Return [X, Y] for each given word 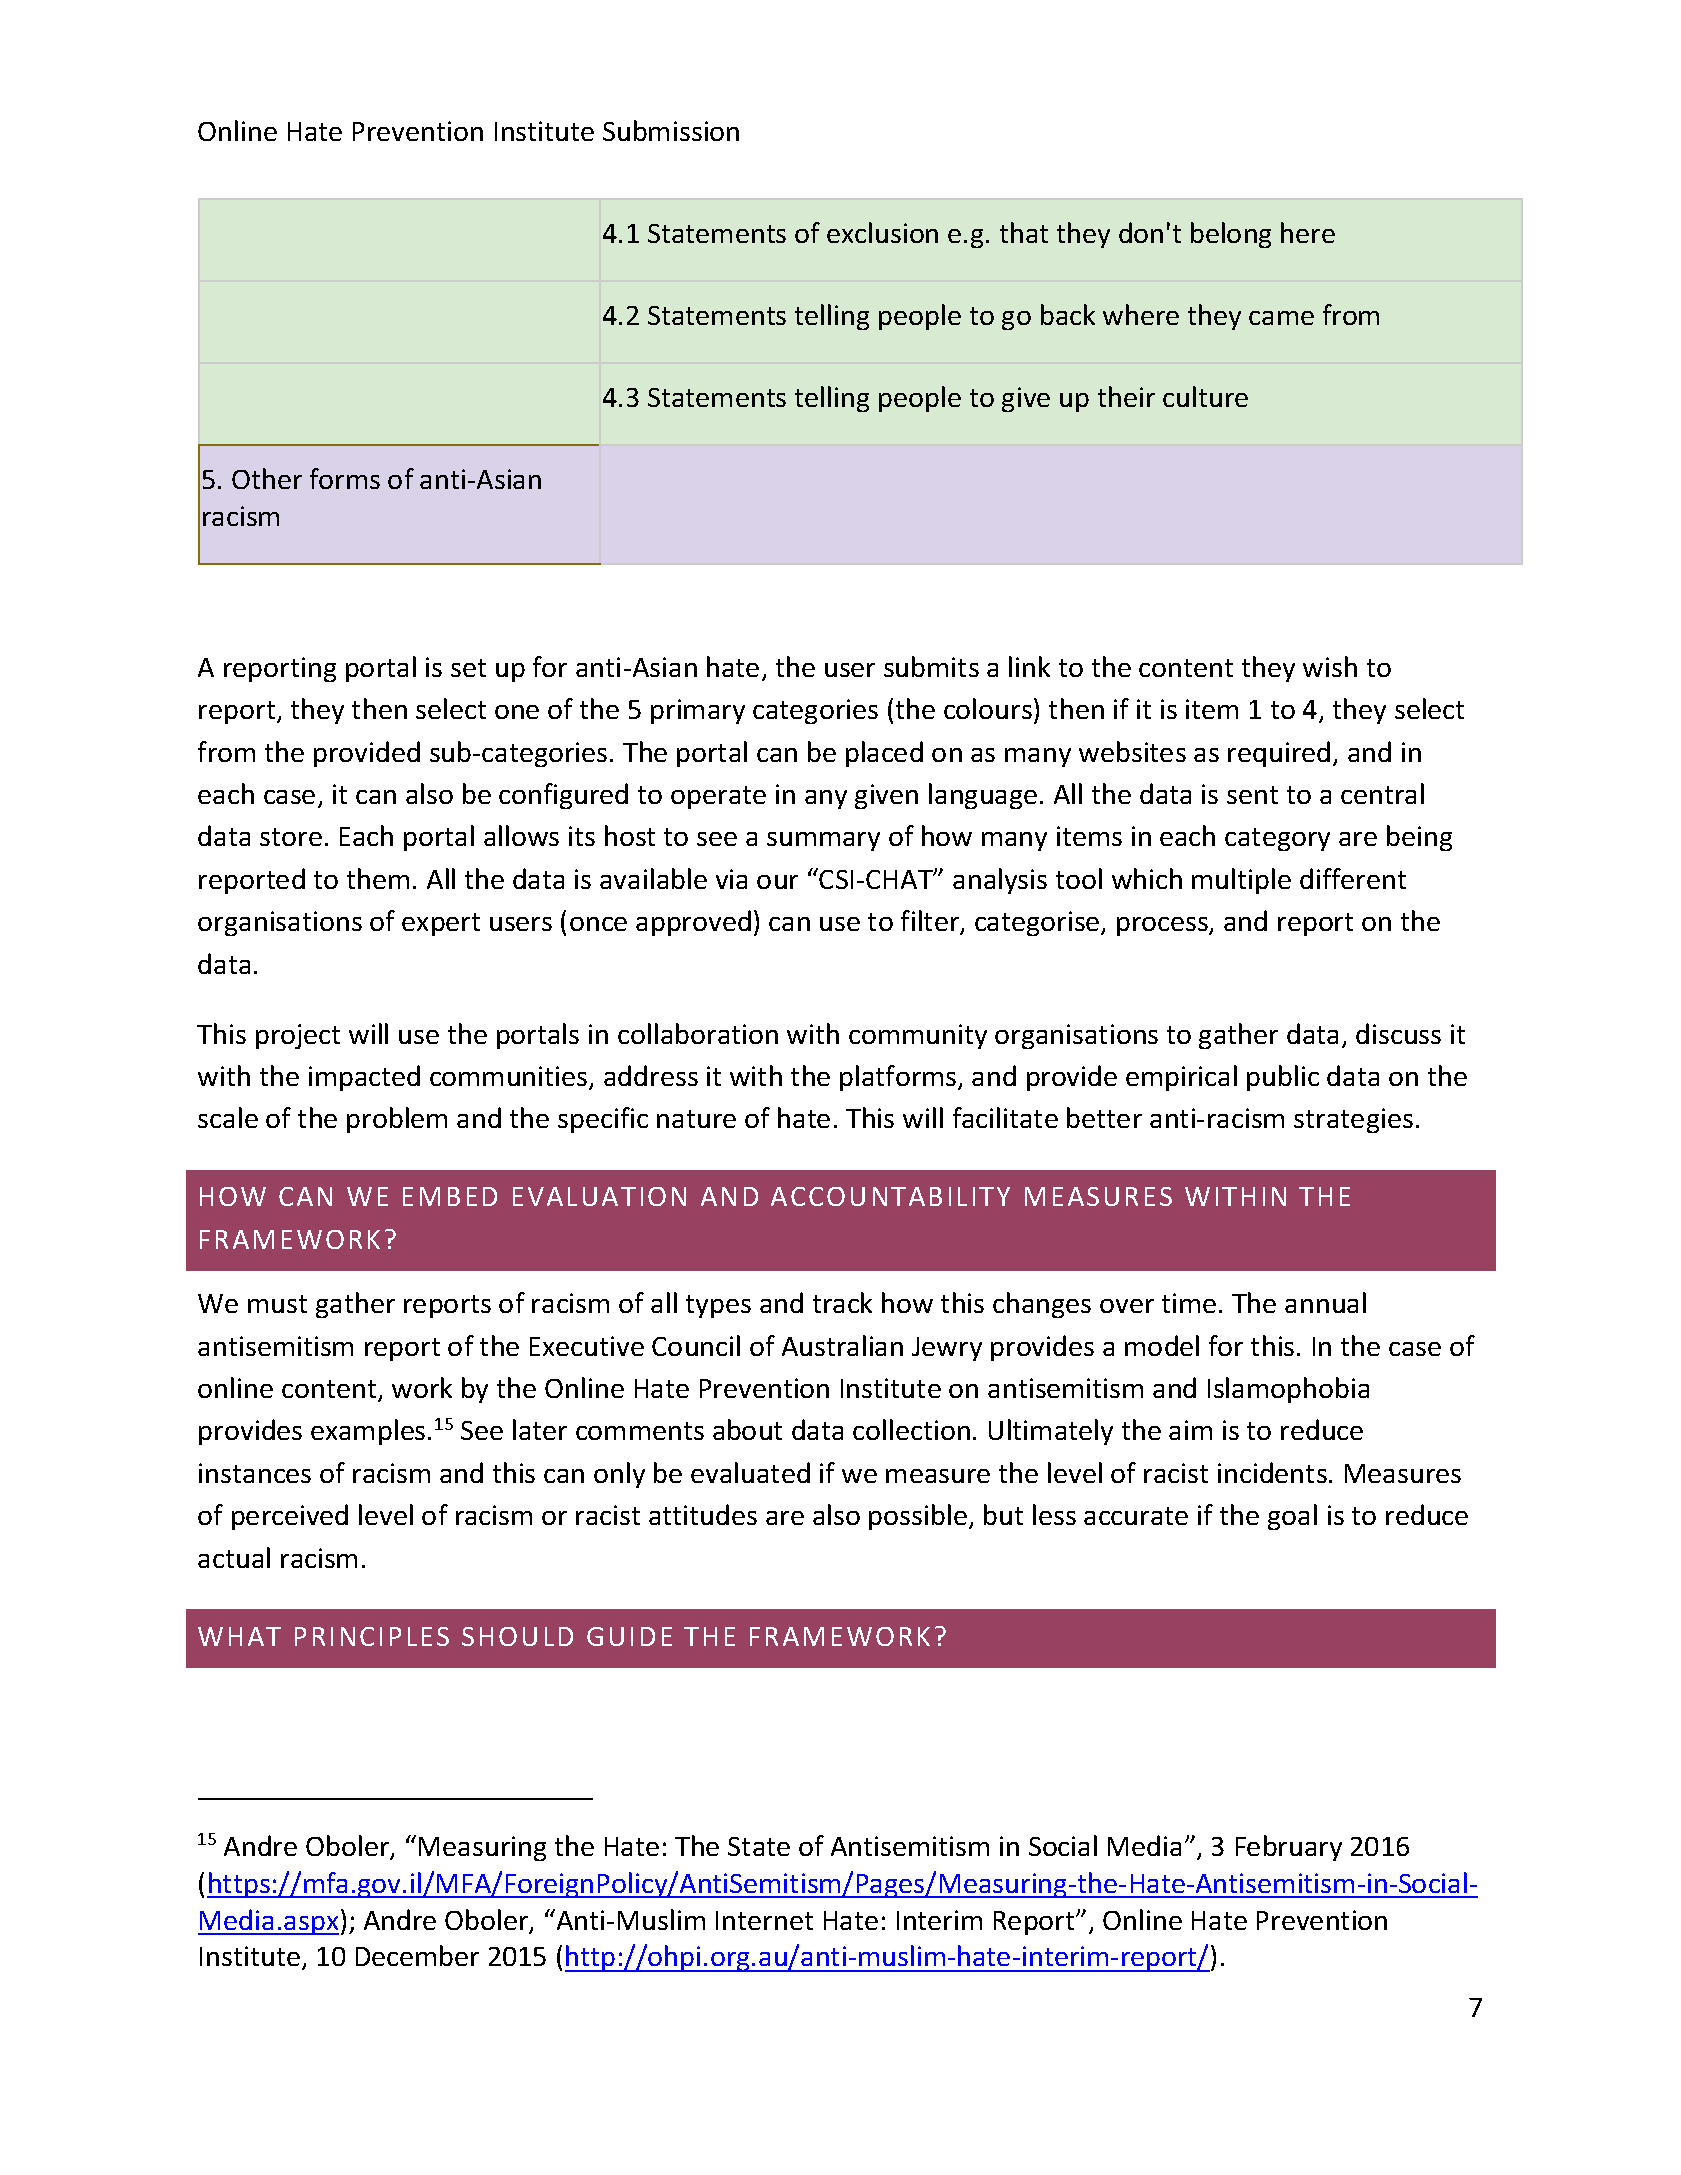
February [1289, 1848]
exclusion [882, 232]
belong [1231, 235]
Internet [764, 1920]
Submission [671, 130]
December [417, 1955]
